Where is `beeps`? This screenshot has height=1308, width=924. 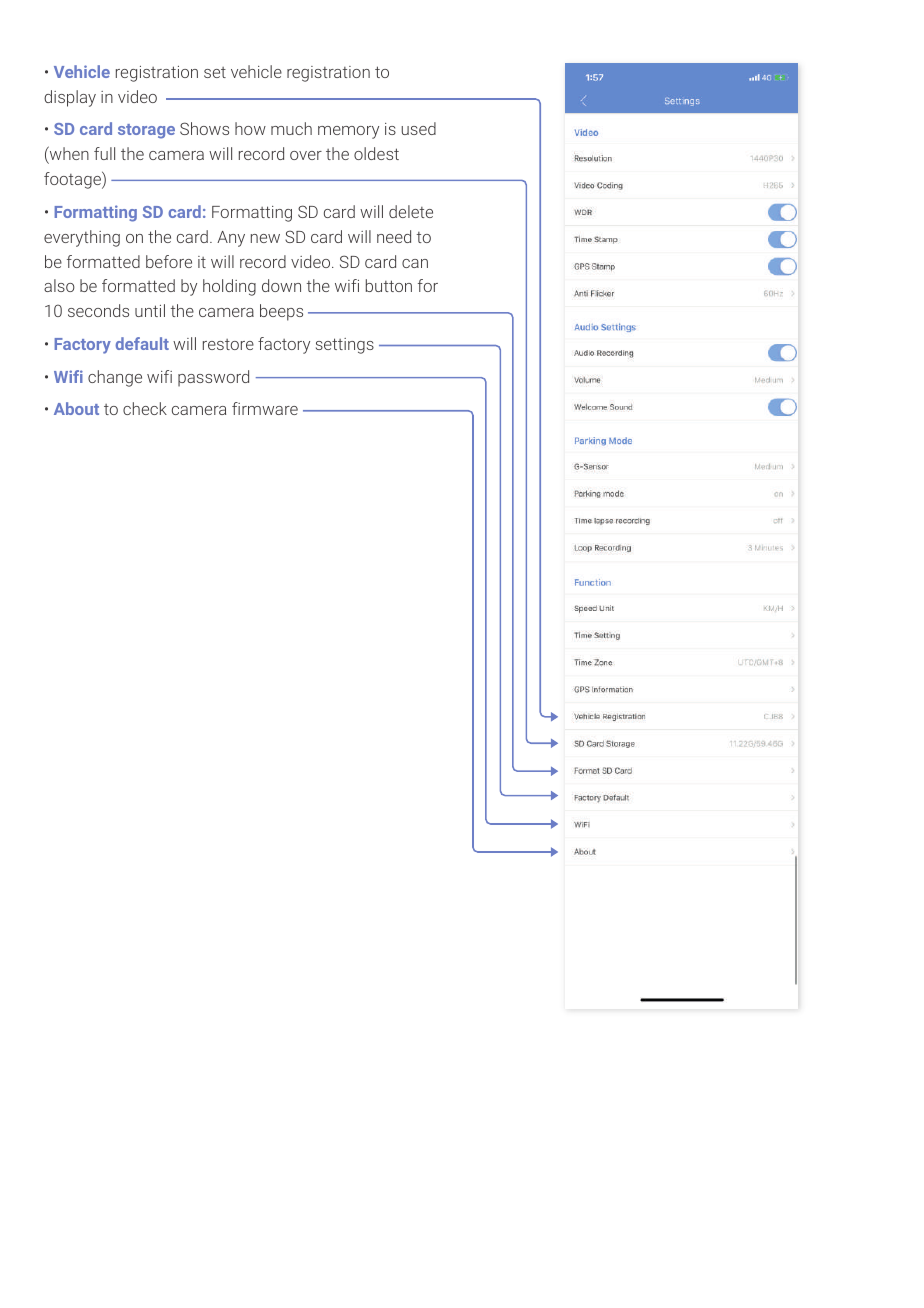 beeps is located at coordinates (281, 312).
